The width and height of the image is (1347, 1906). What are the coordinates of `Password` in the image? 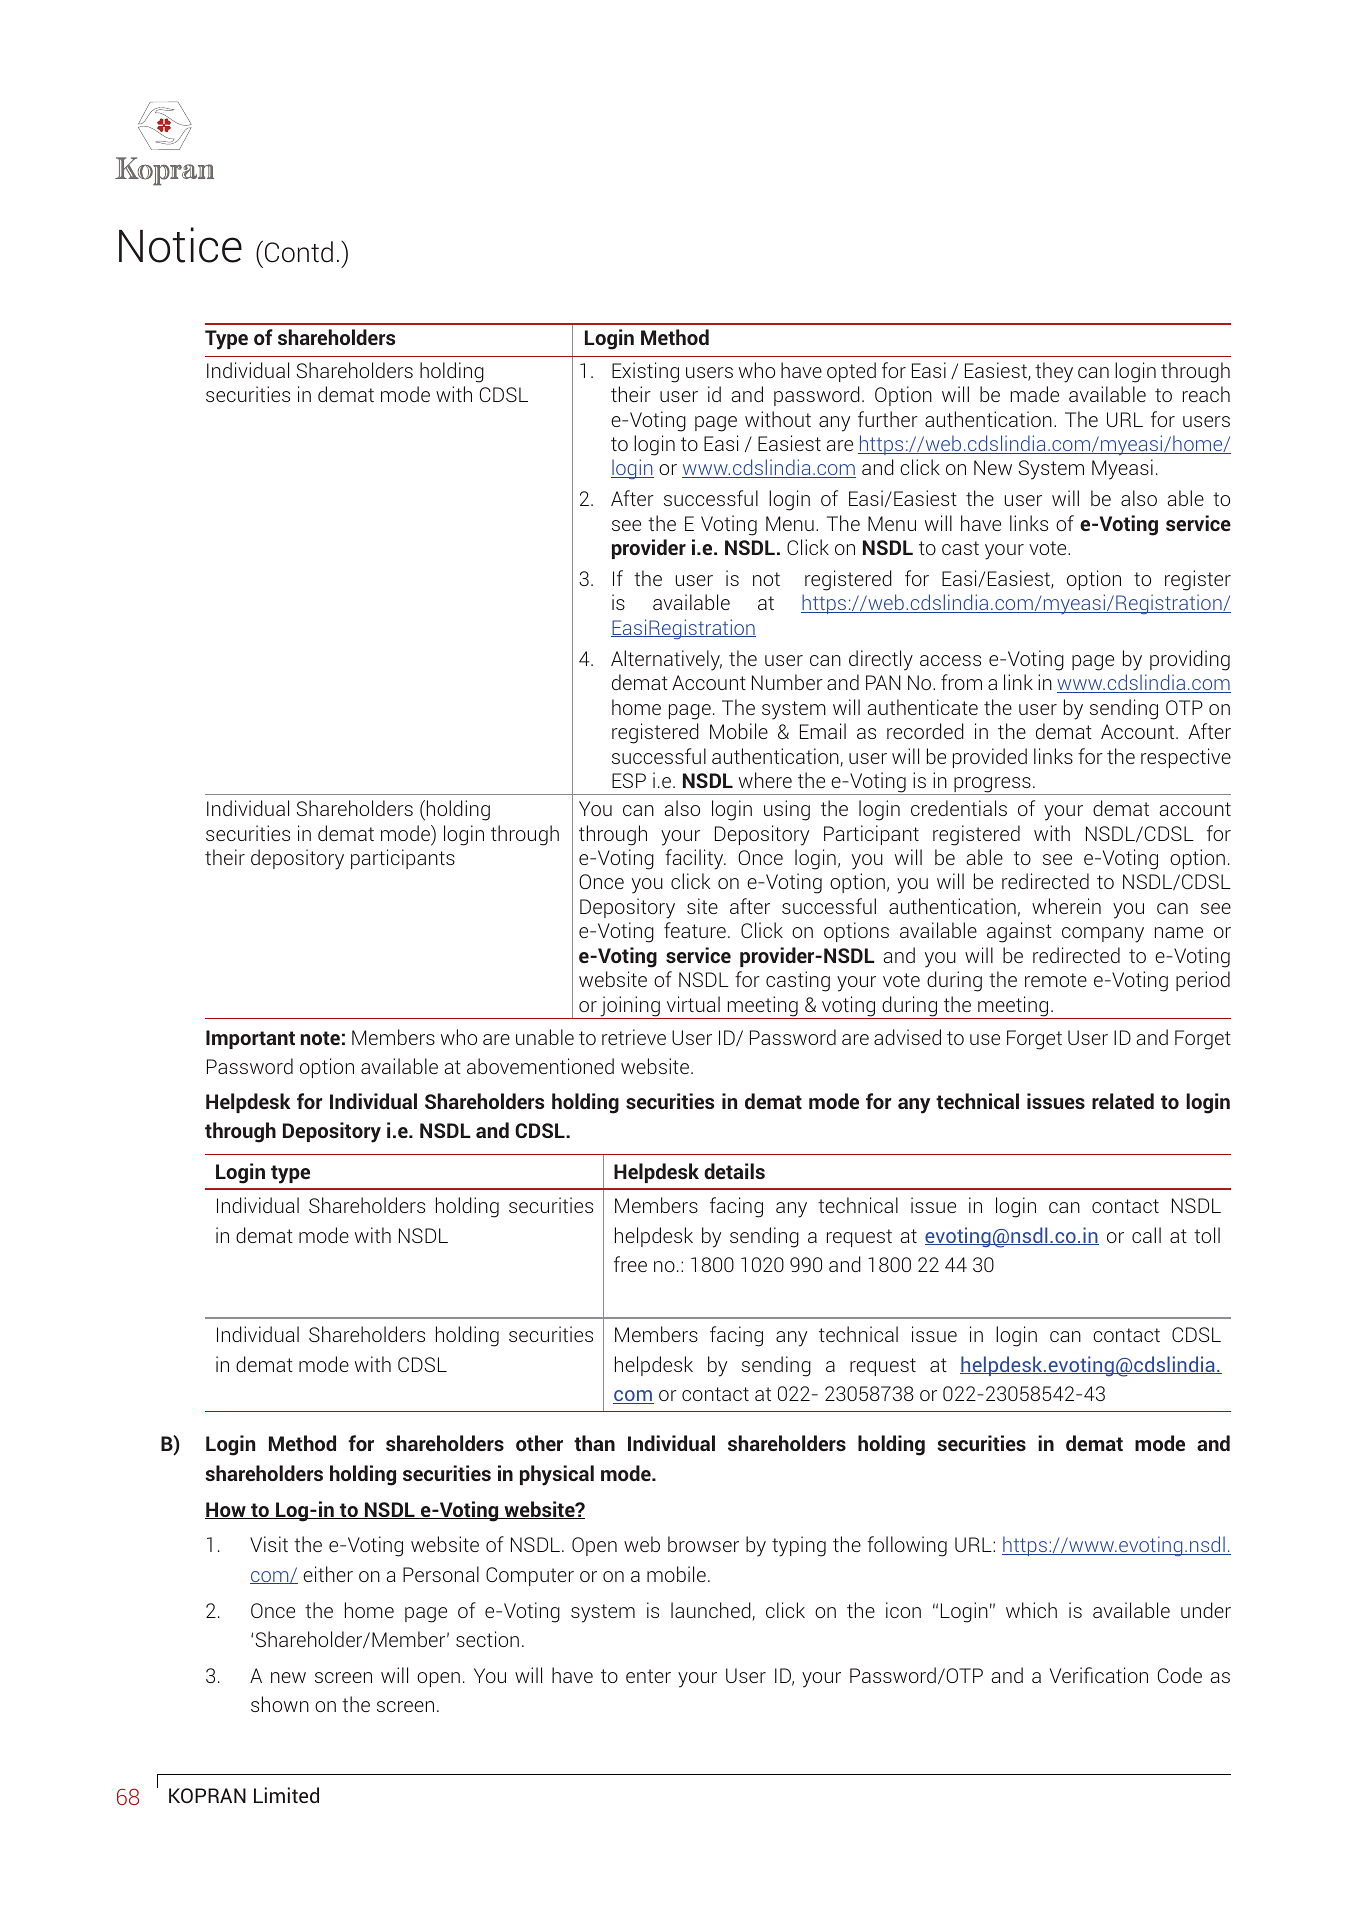 It's located at (250, 1066).
